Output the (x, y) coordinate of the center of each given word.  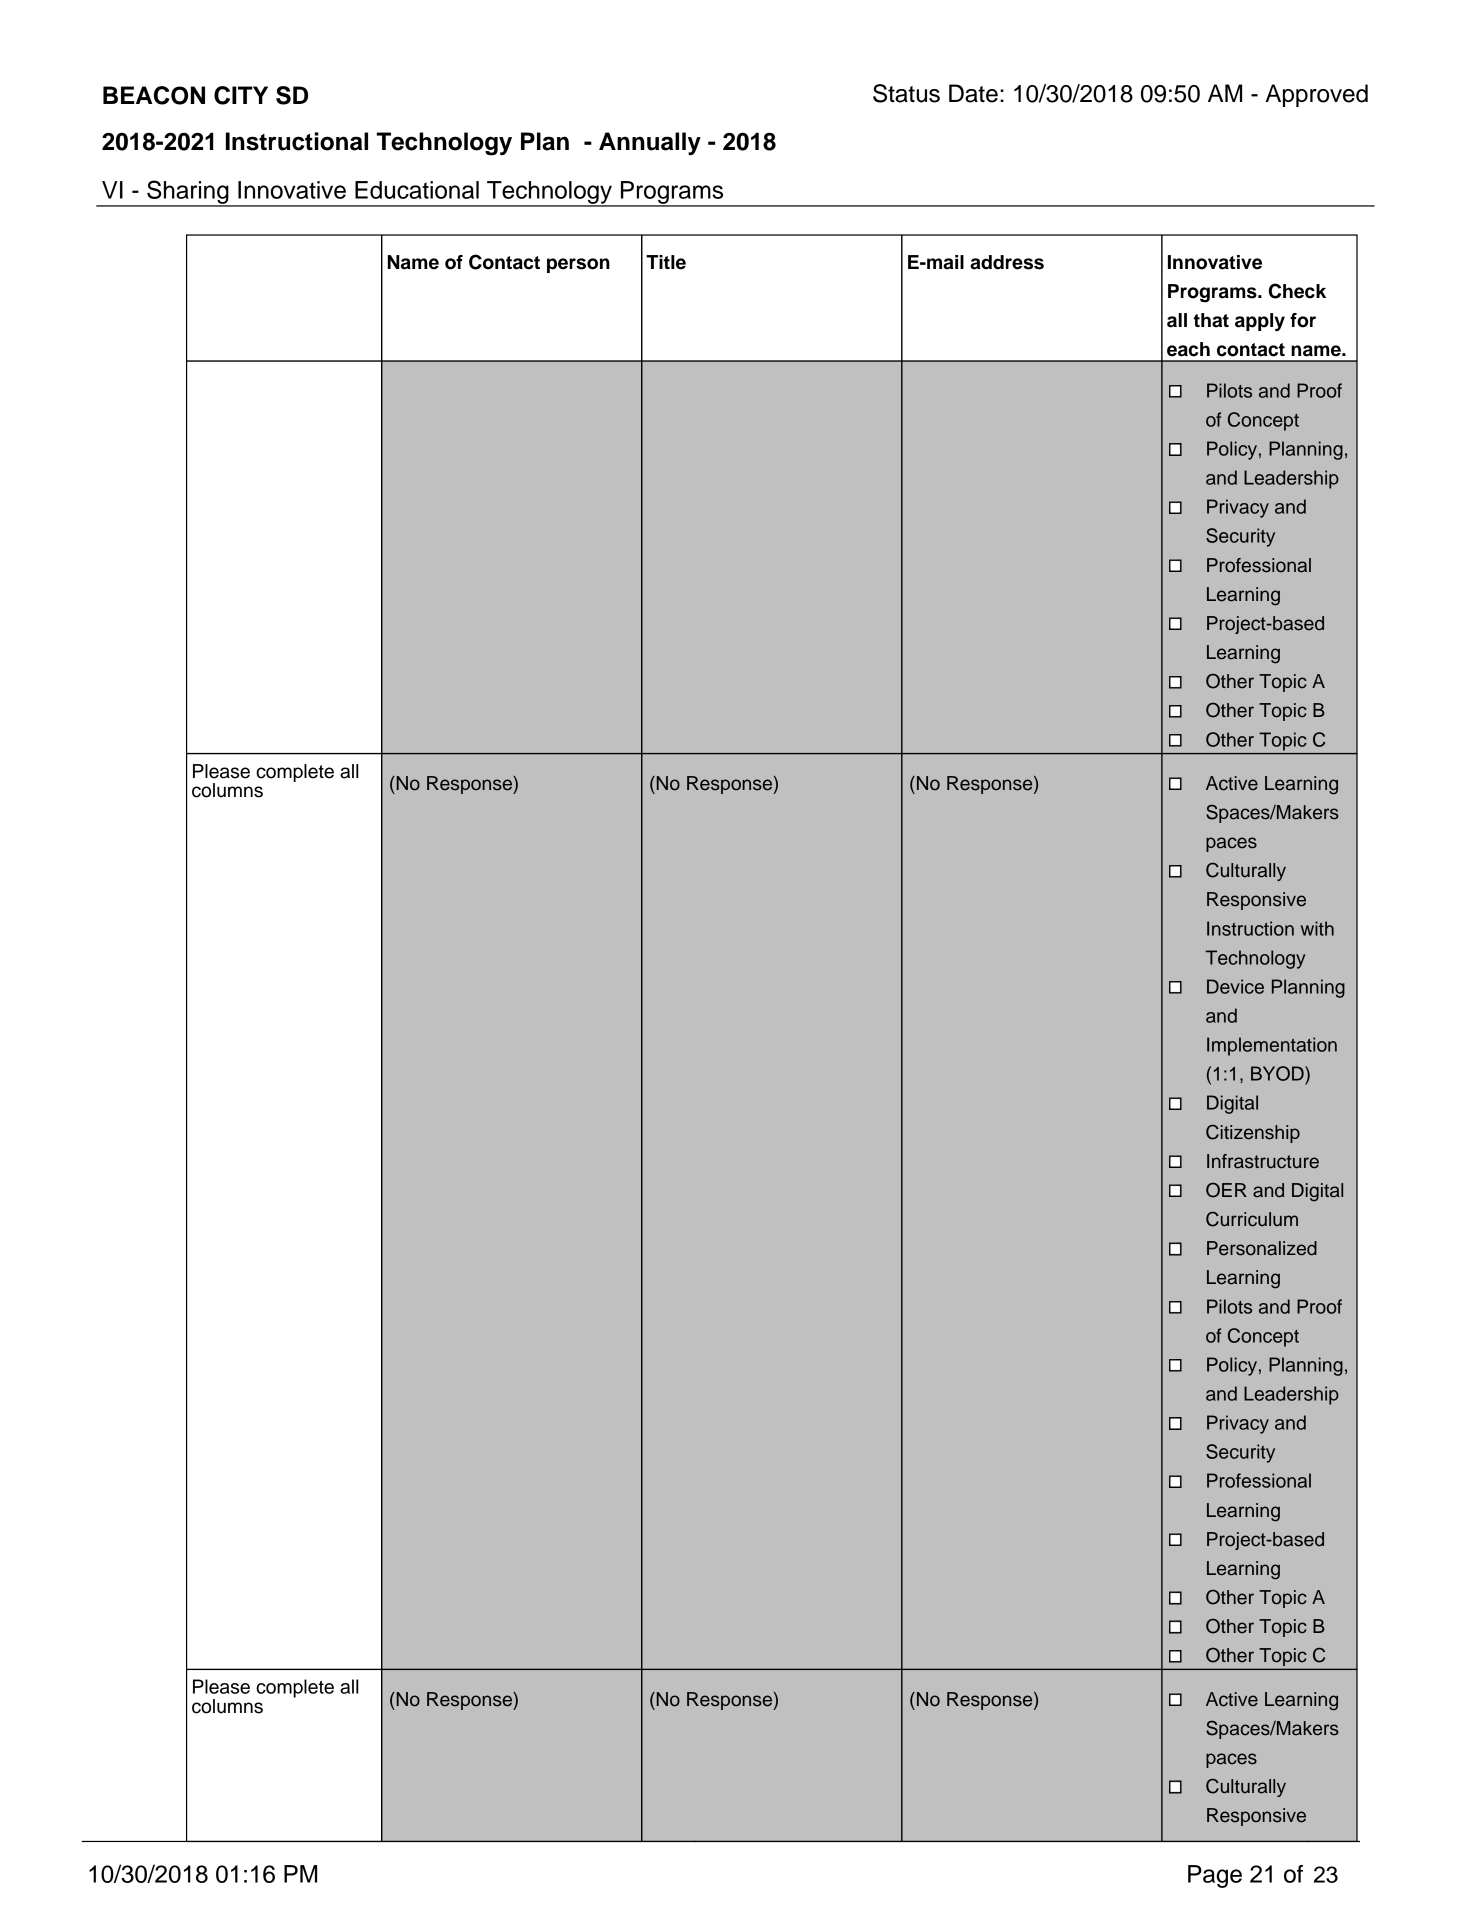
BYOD (1278, 1073)
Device (1235, 986)
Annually (650, 143)
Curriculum (1252, 1219)
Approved (1317, 95)
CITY (241, 95)
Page (1215, 1876)
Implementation (1272, 1046)
